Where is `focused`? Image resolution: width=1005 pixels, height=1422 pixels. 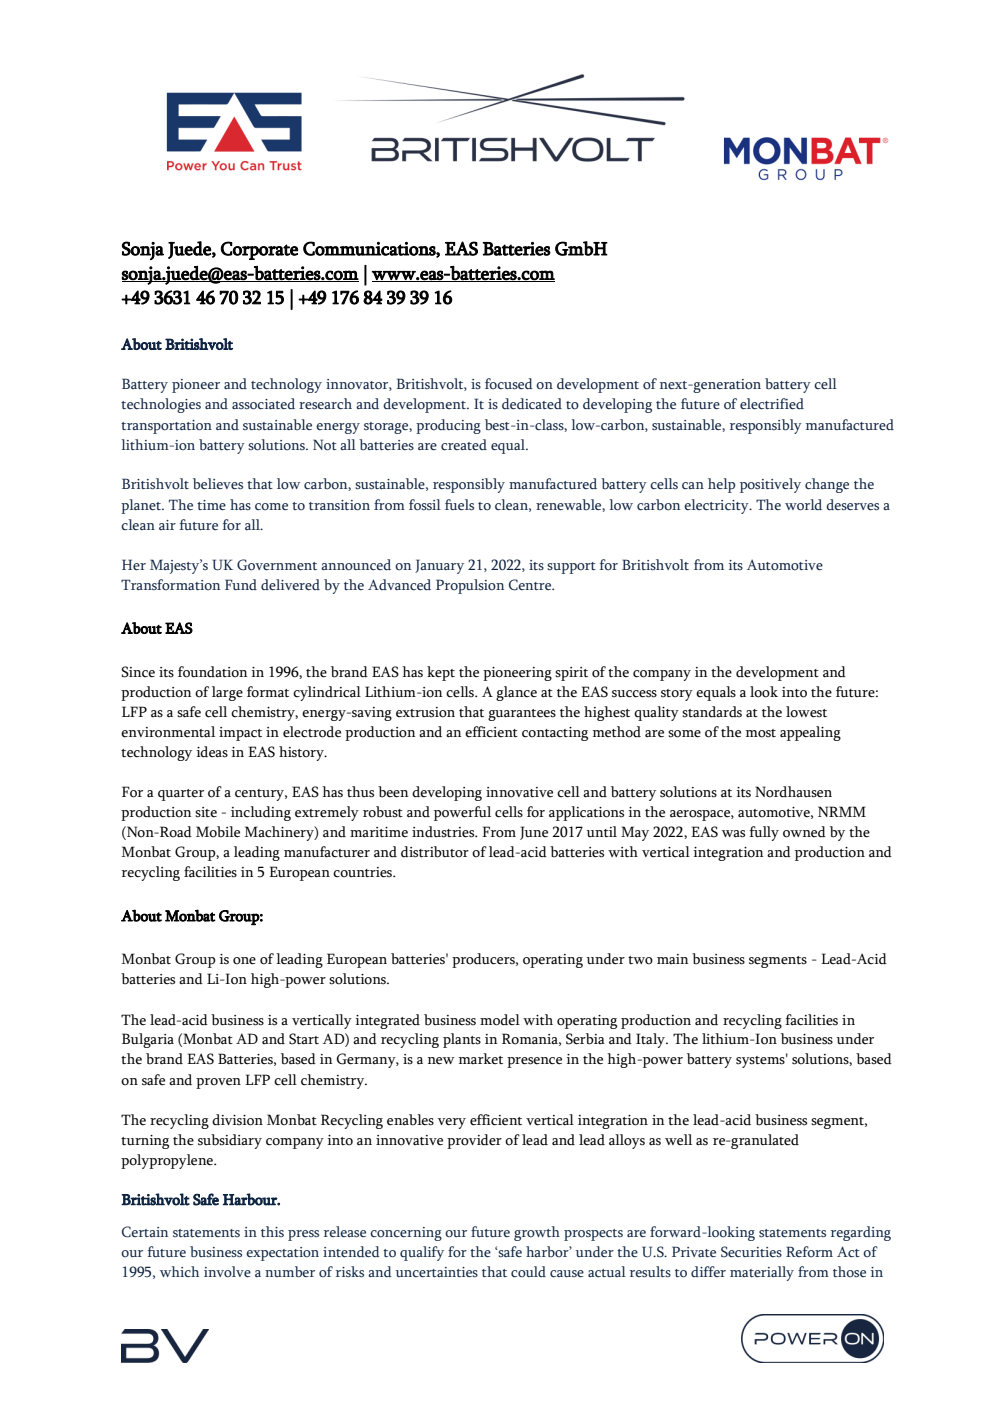 focused is located at coordinates (509, 383).
